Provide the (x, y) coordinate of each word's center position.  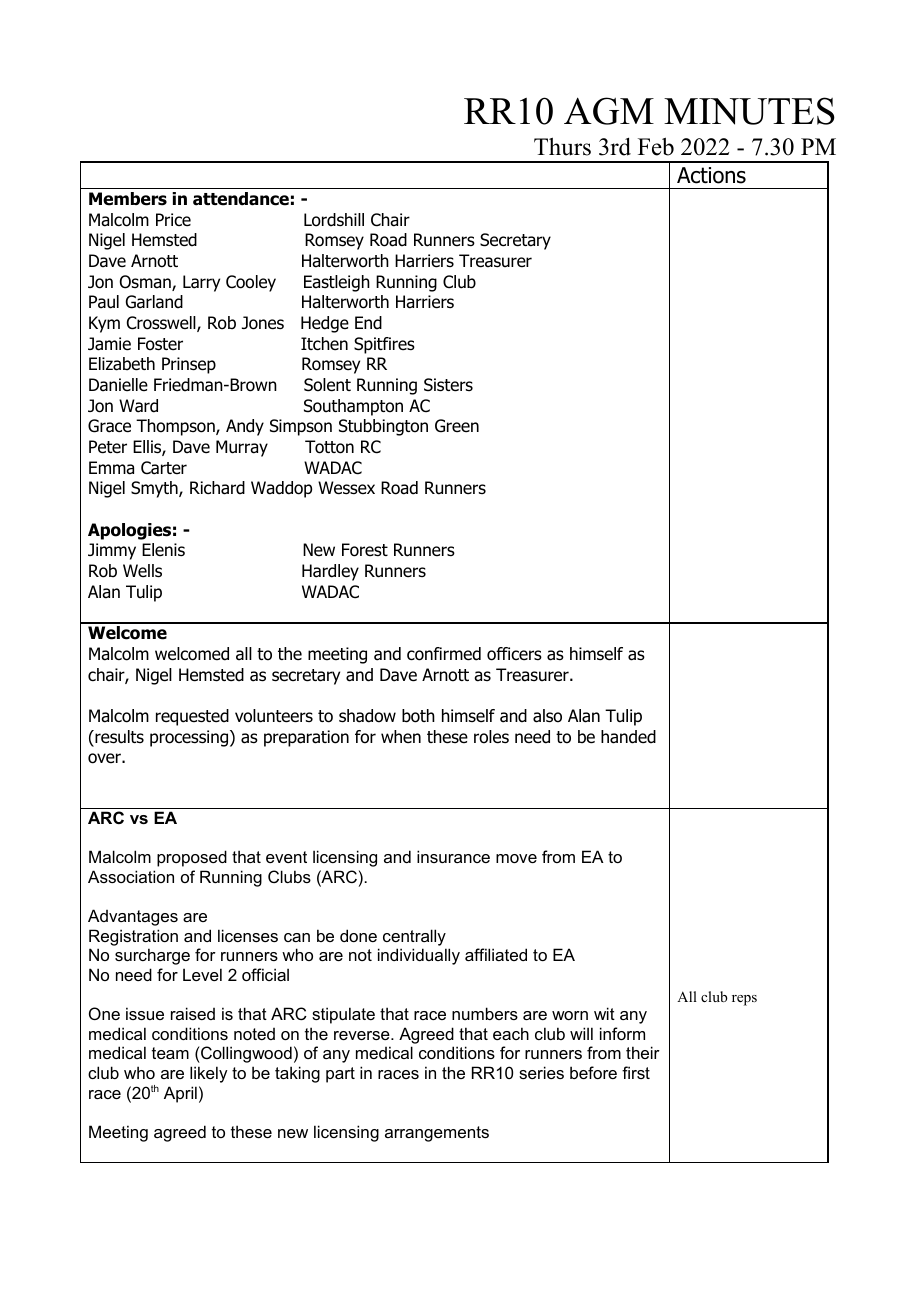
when (401, 737)
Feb (656, 146)
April (180, 1094)
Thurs (562, 146)
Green (457, 426)
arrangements (437, 1134)
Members (128, 199)
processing (190, 738)
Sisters (448, 385)
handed (628, 737)
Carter (164, 468)
